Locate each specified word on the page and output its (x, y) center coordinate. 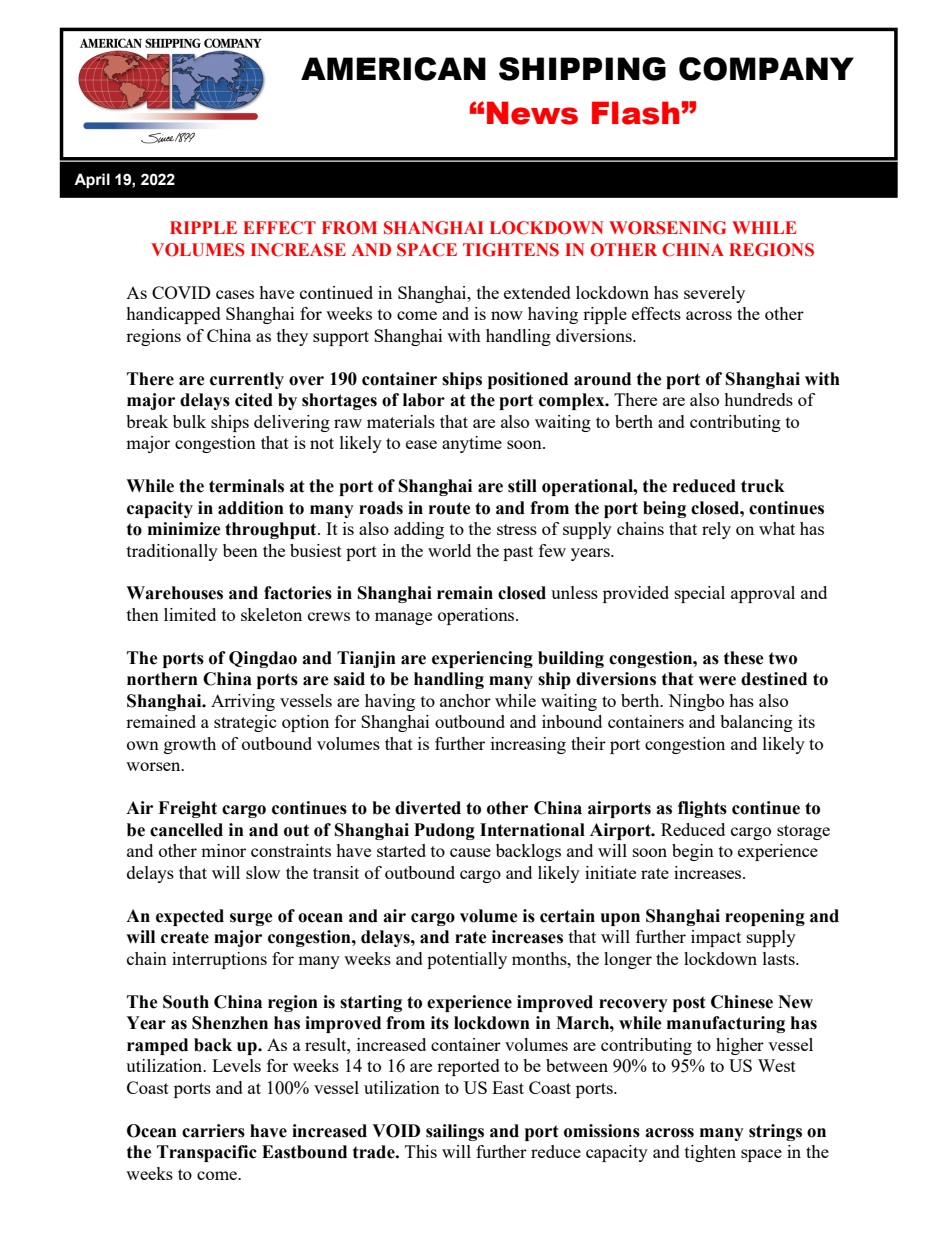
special (700, 594)
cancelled (186, 830)
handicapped (173, 315)
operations (477, 616)
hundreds (758, 399)
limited (190, 614)
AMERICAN (393, 69)
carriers (213, 1131)
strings (775, 1132)
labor (424, 400)
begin (693, 852)
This (421, 1151)
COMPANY (766, 69)
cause (470, 852)
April (92, 181)
